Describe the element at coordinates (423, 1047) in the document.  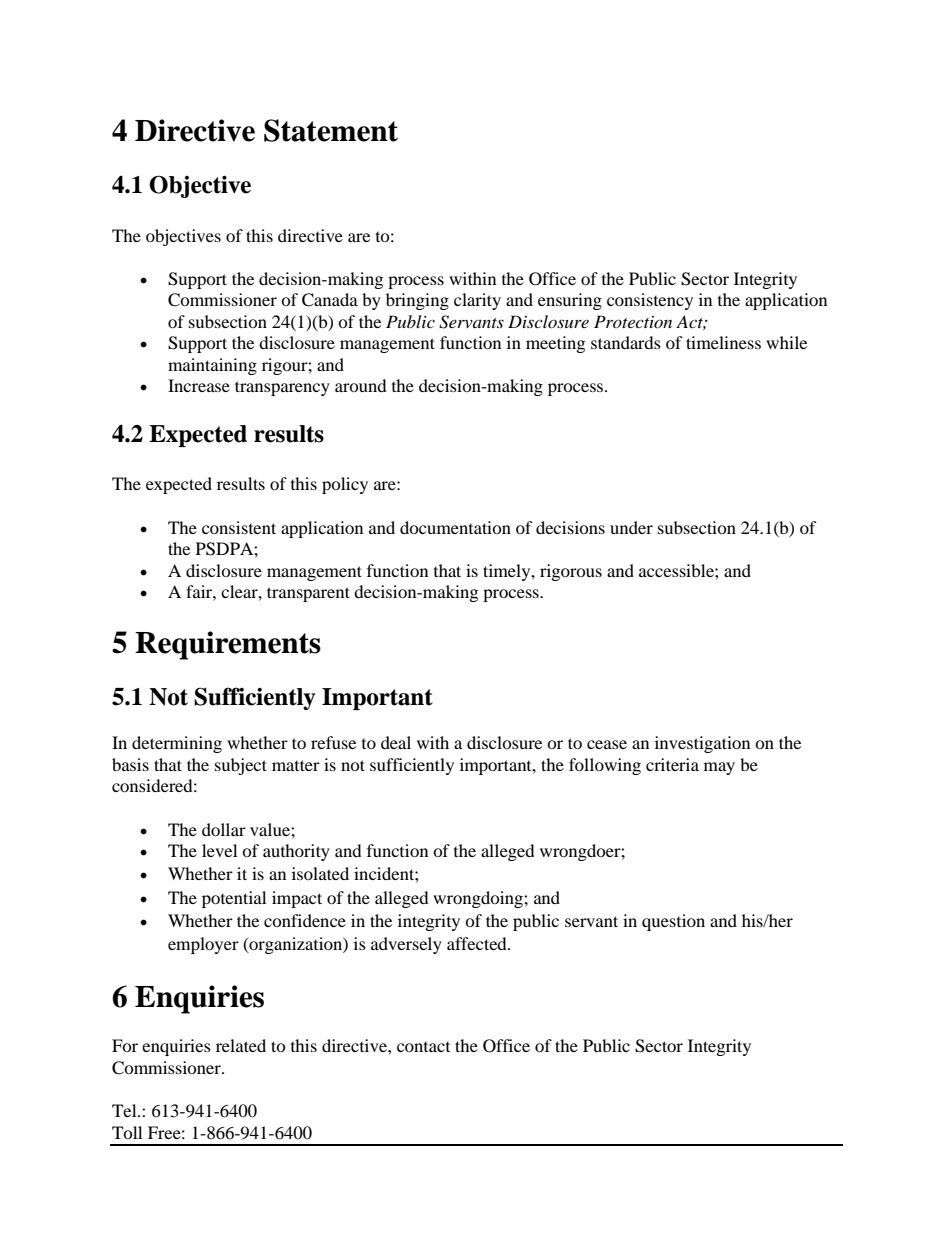
I see `contact` at that location.
